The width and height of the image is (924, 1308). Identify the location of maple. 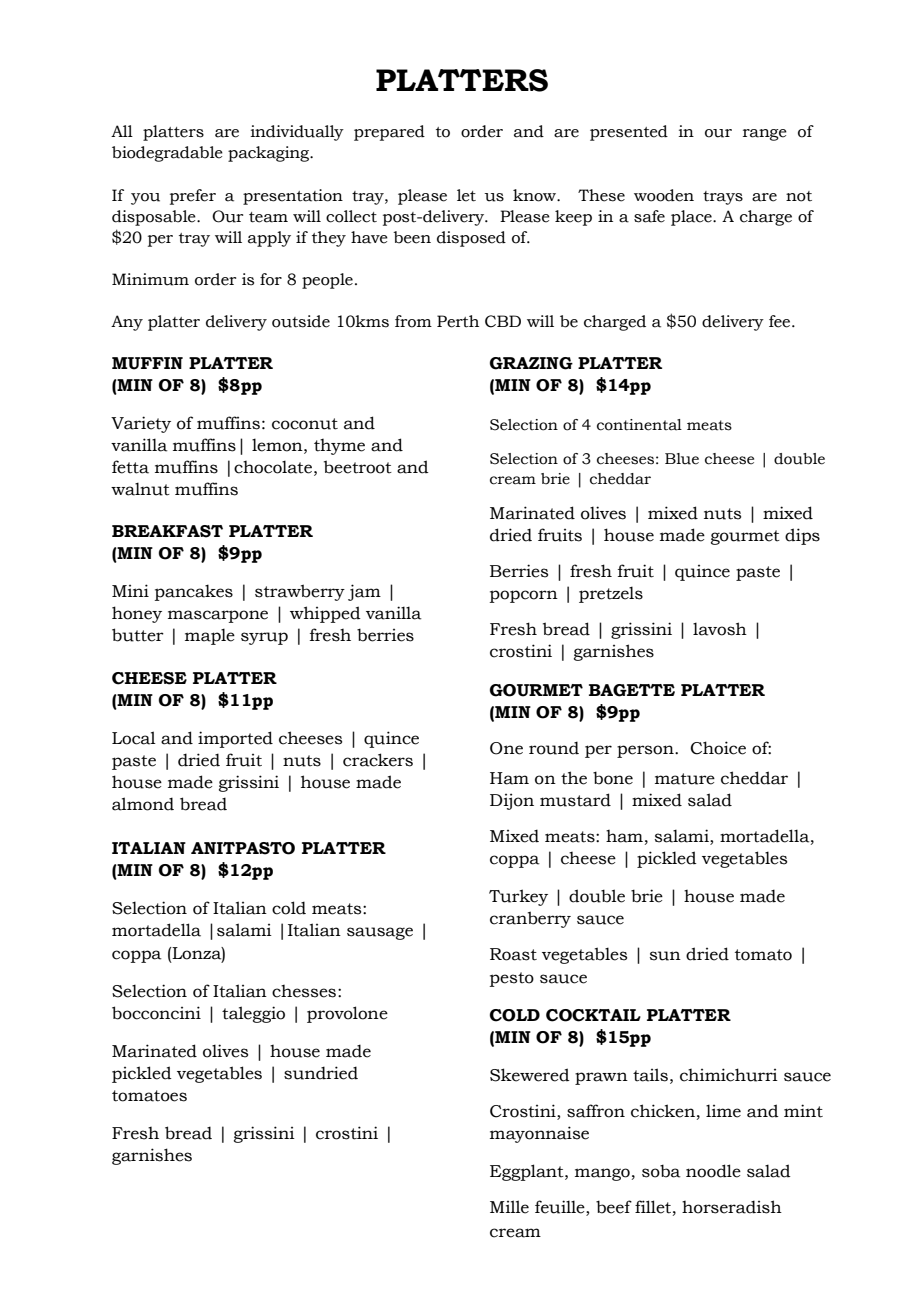
(210, 636).
